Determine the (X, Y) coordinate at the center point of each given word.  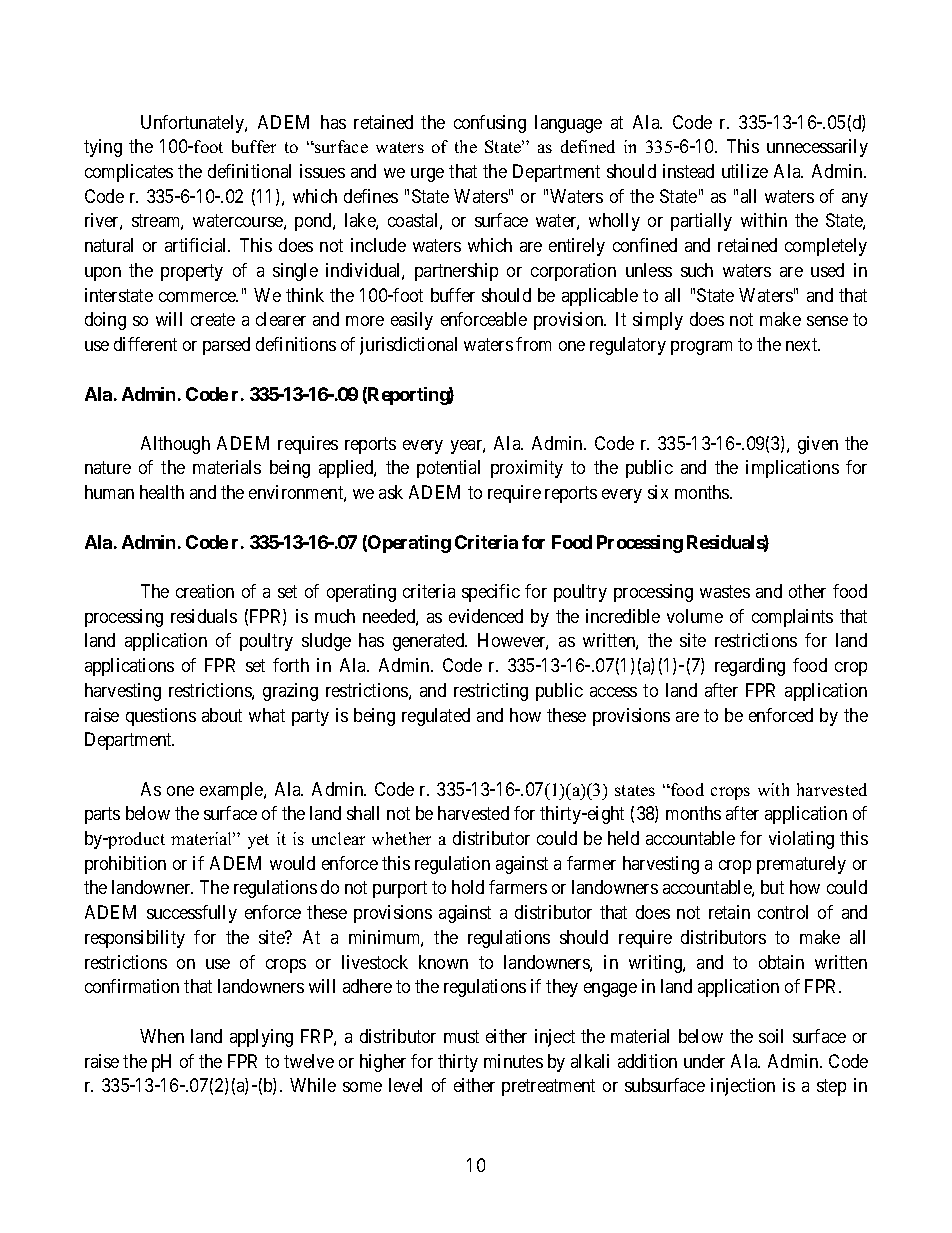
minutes (513, 1061)
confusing (490, 124)
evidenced (486, 616)
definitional (249, 171)
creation (205, 591)
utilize (745, 171)
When (162, 1036)
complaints (792, 618)
